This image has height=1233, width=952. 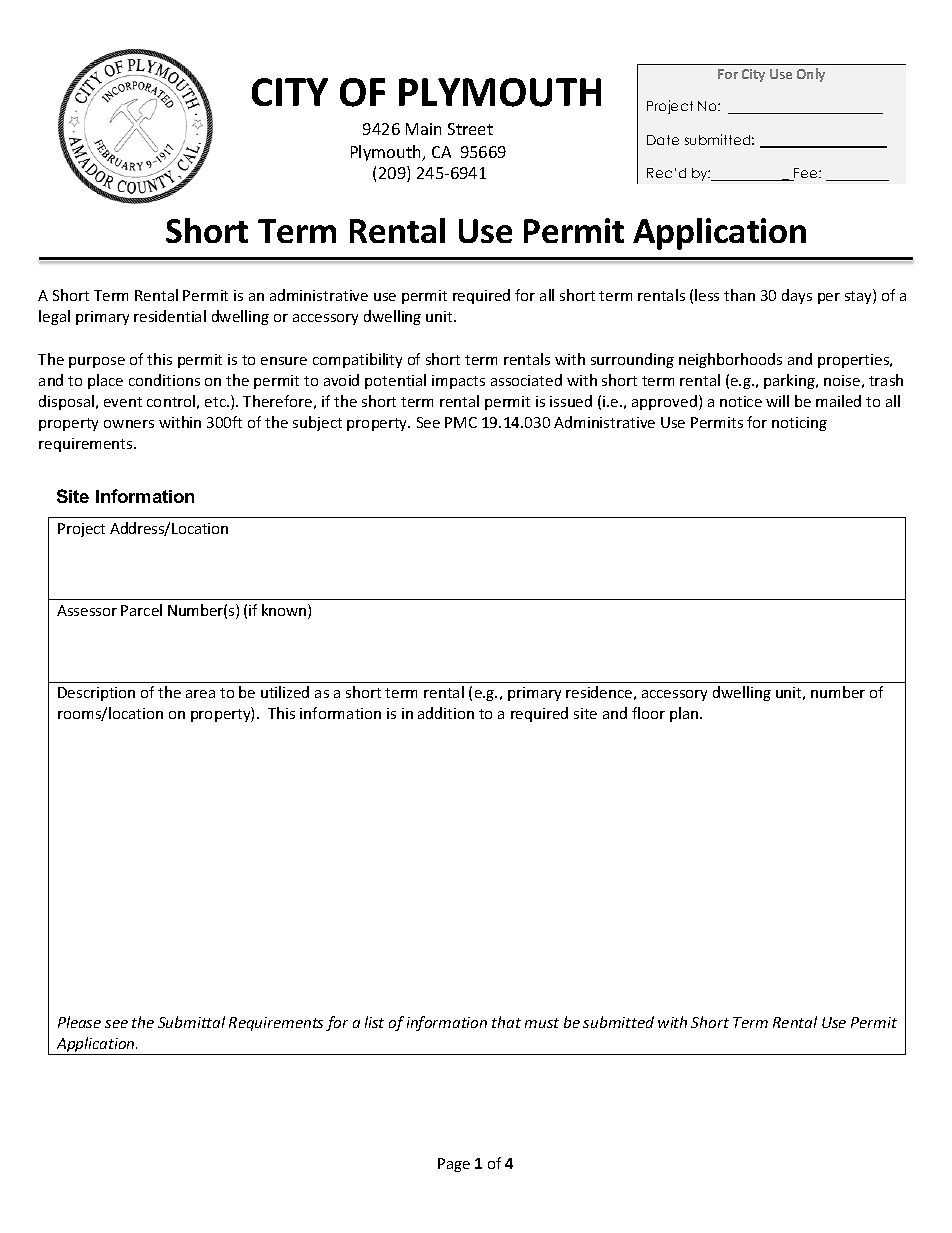 What do you see at coordinates (423, 129) in the image?
I see `Main` at bounding box center [423, 129].
